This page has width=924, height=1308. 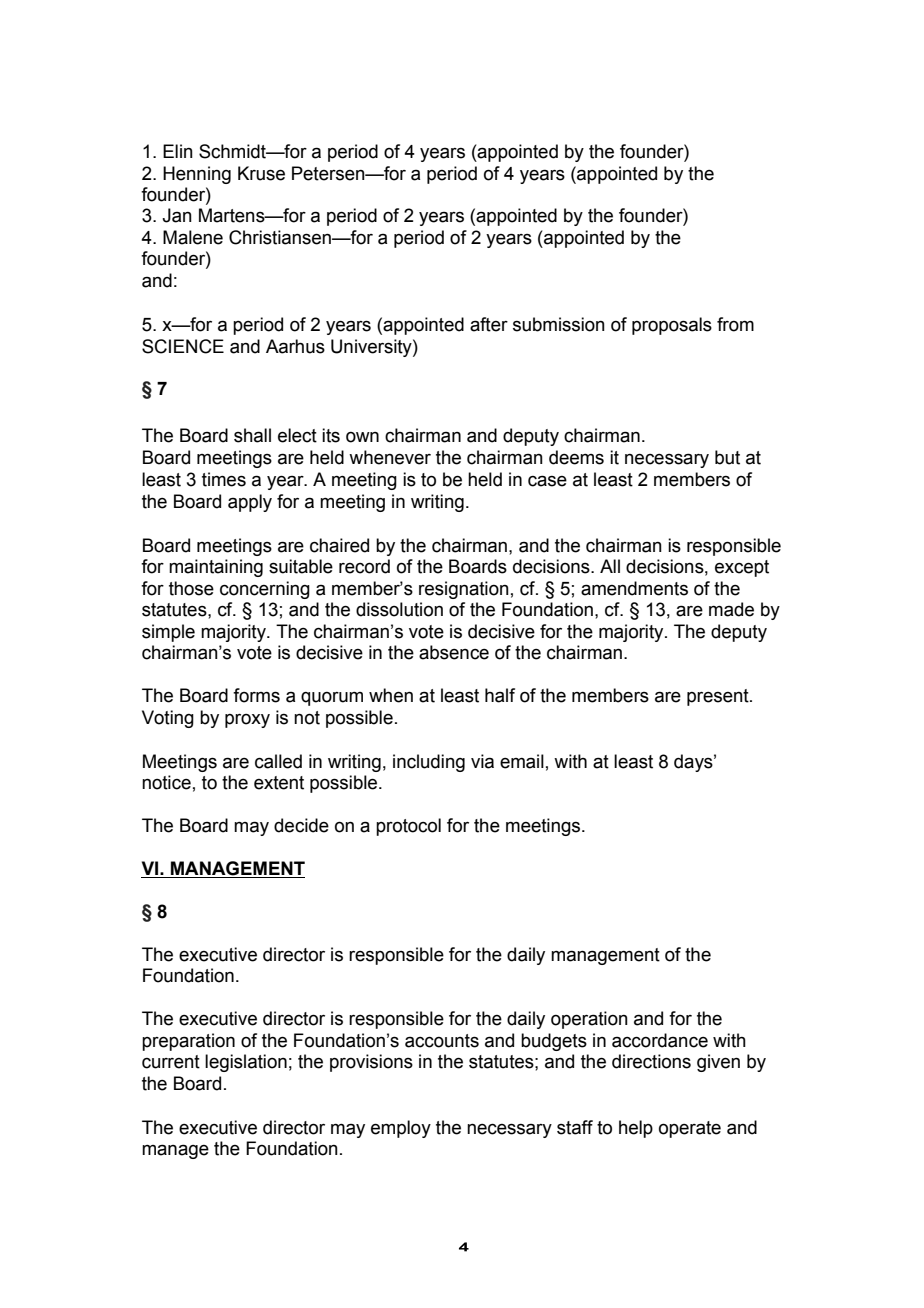 I want to click on but, so click(x=727, y=457).
